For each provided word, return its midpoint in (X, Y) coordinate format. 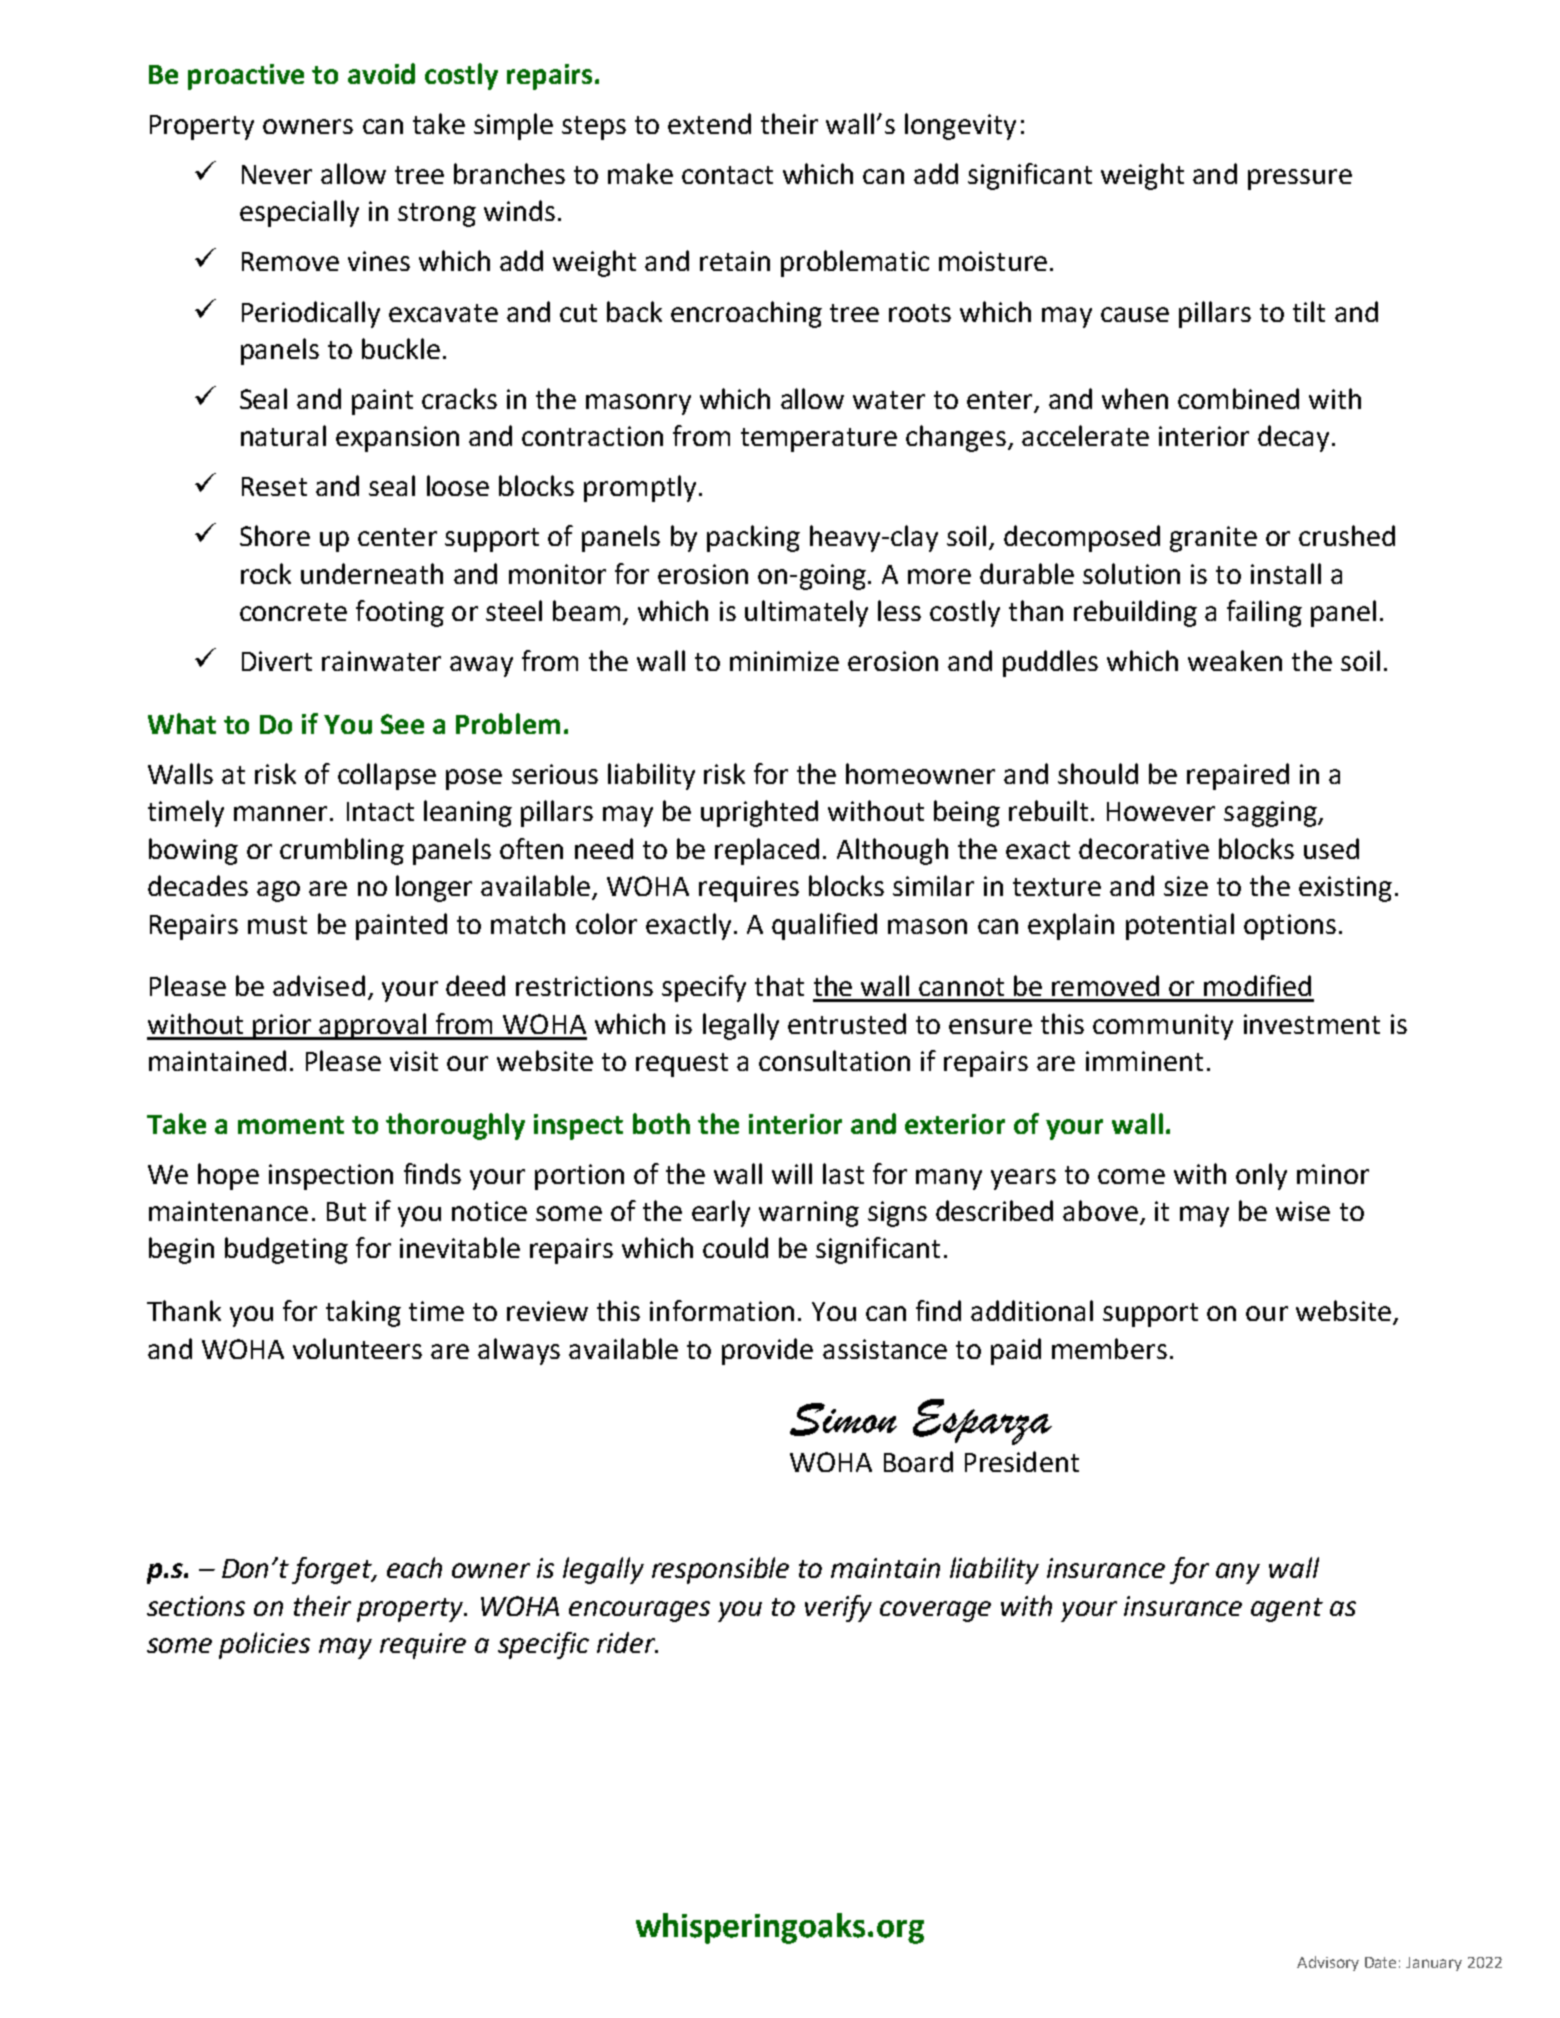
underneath (372, 573)
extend (709, 123)
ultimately (806, 613)
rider (627, 1642)
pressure (1300, 179)
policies (264, 1645)
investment (1312, 1024)
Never (277, 174)
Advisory (1328, 1963)
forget (333, 1570)
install (1286, 573)
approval (373, 1026)
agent (1287, 1610)
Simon (843, 1419)
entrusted (847, 1023)
